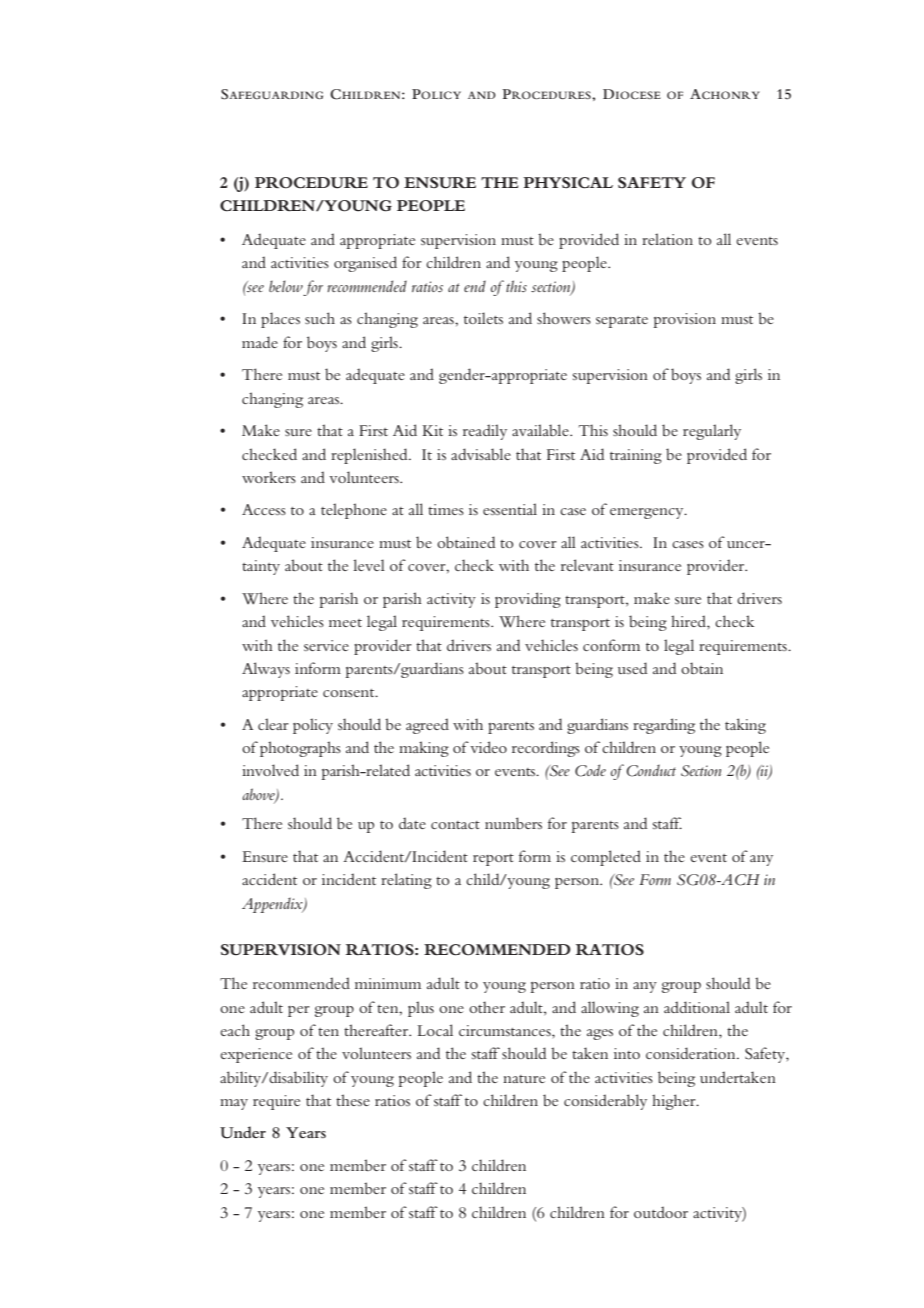  What do you see at coordinates (286, 286) in the document?
I see `below` at bounding box center [286, 286].
